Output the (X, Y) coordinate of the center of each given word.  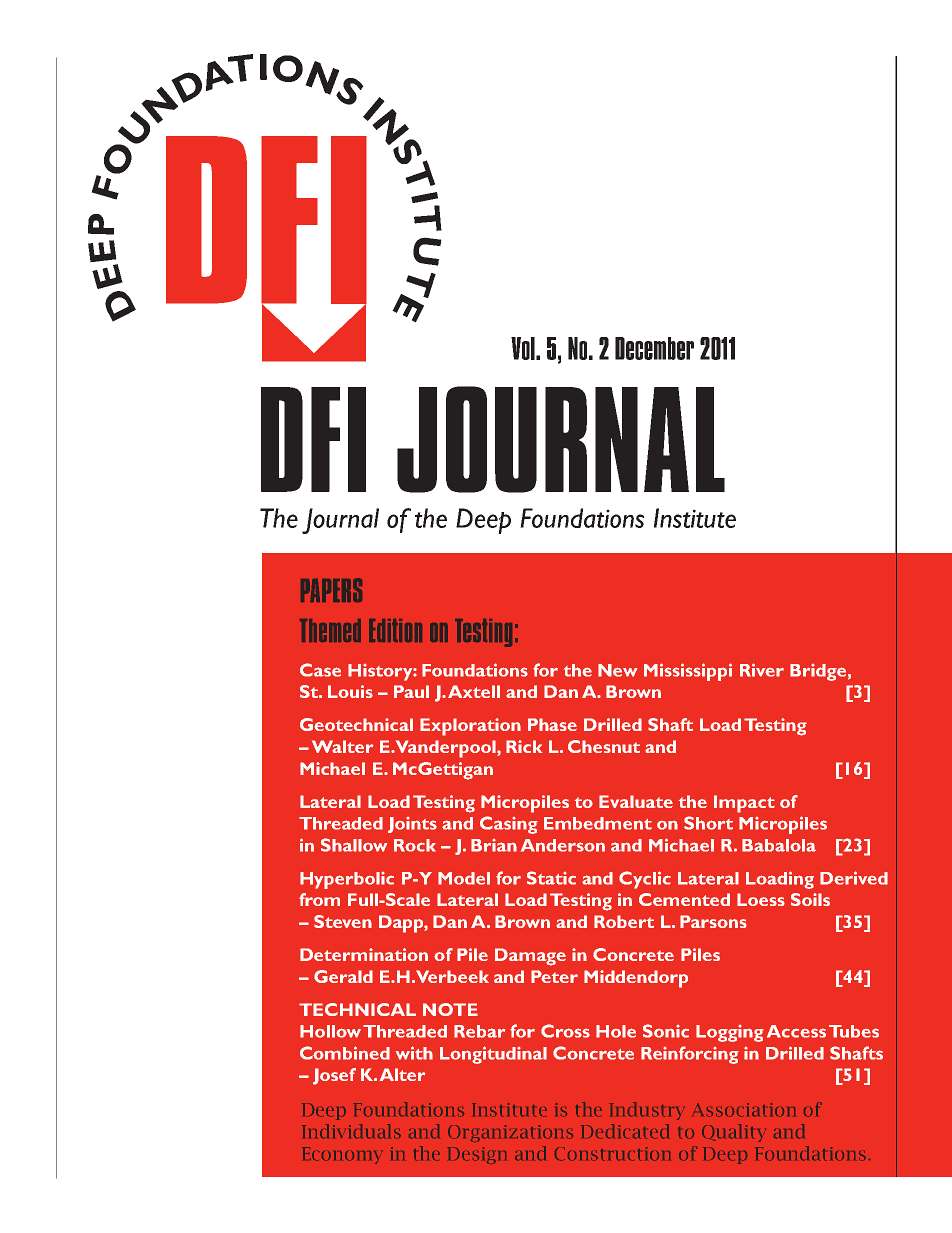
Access (796, 1031)
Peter (554, 976)
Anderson (563, 845)
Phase (552, 724)
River (762, 670)
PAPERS (331, 590)
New (617, 670)
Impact (744, 804)
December (654, 348)
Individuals (351, 1131)
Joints (412, 825)
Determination (364, 954)
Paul (411, 691)
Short (708, 823)
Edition (395, 630)
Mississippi (688, 672)
